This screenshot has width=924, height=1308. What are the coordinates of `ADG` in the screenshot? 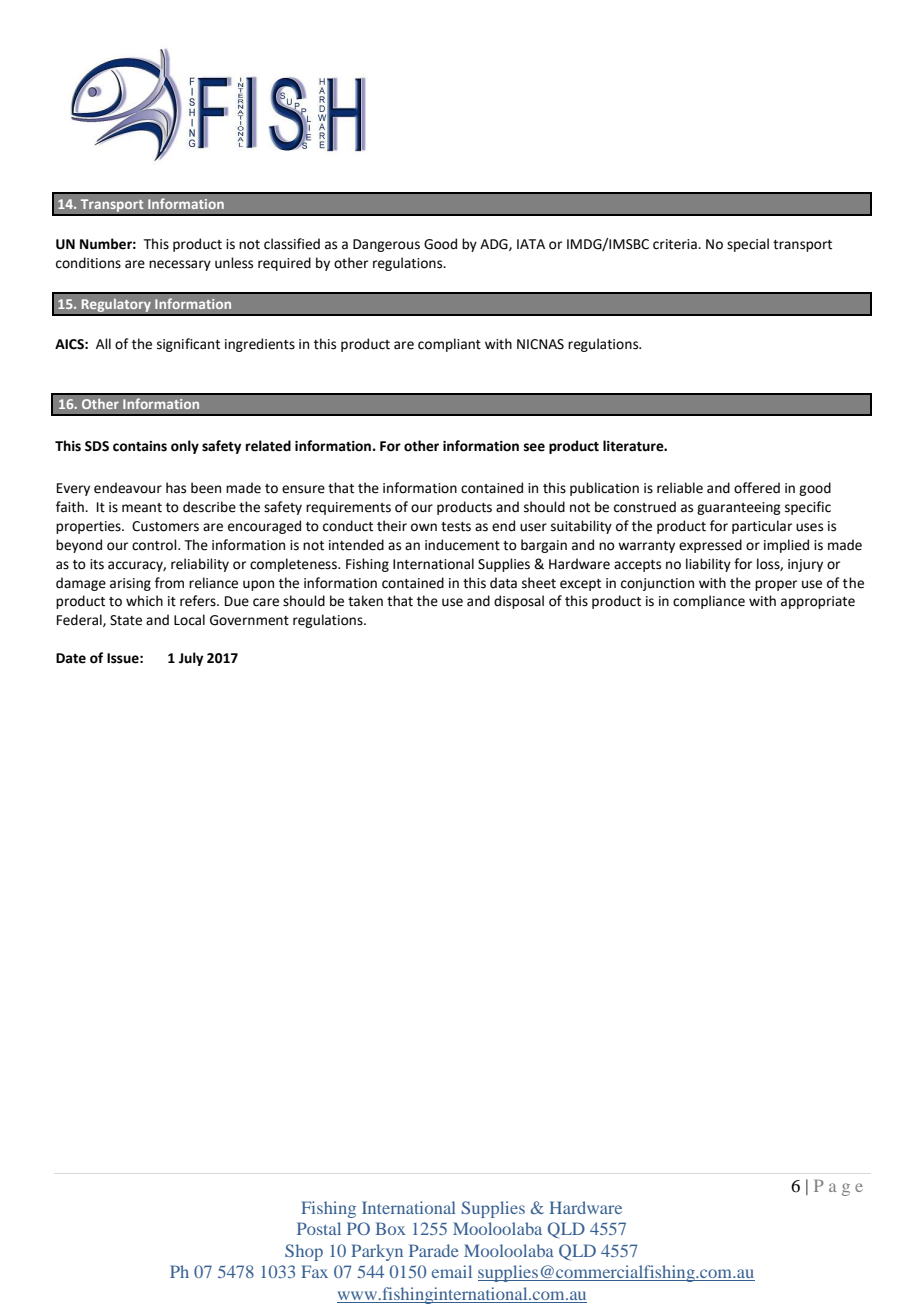 It's located at (495, 245).
